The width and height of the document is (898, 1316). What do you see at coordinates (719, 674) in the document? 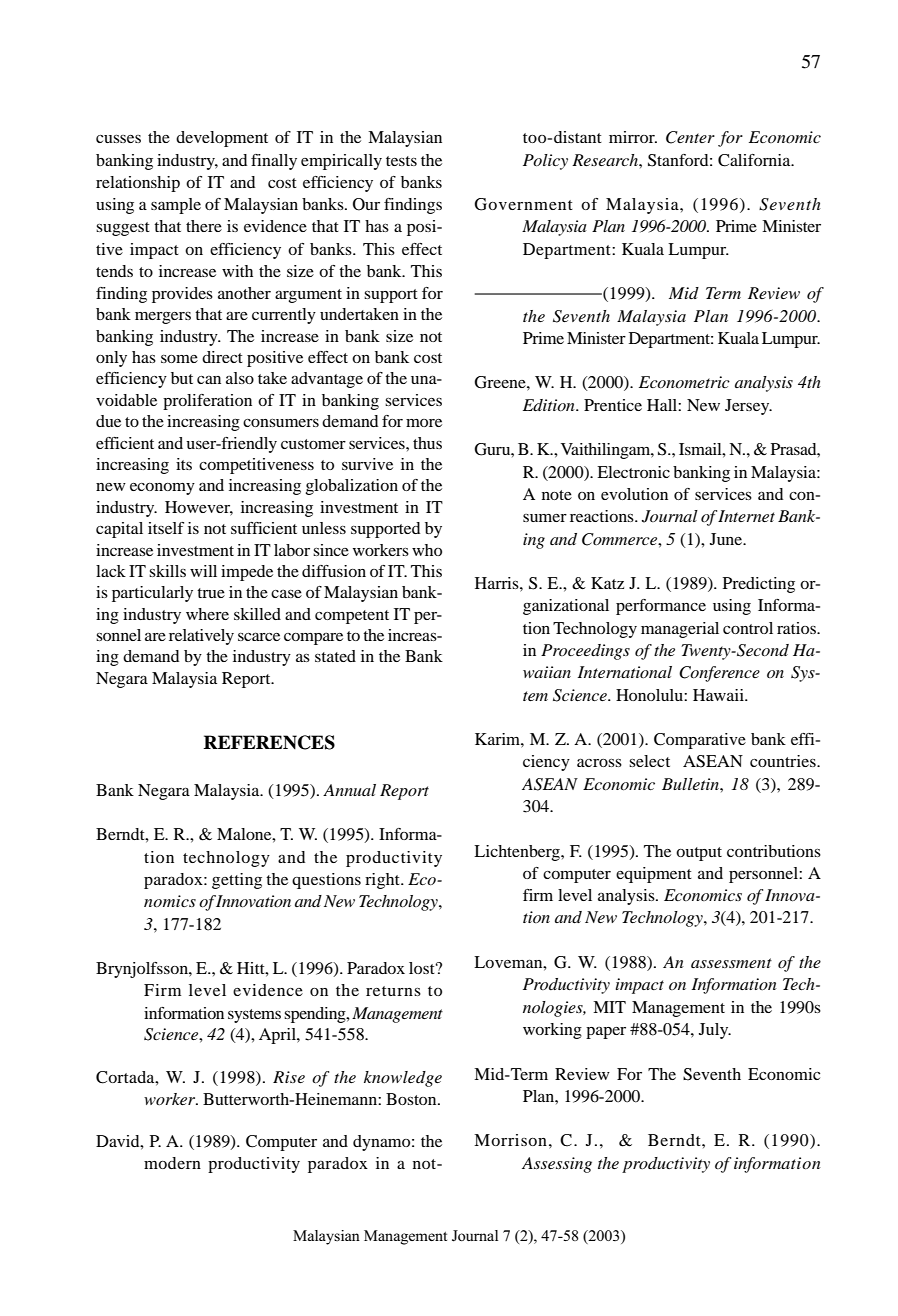
I see `Conference` at bounding box center [719, 674].
